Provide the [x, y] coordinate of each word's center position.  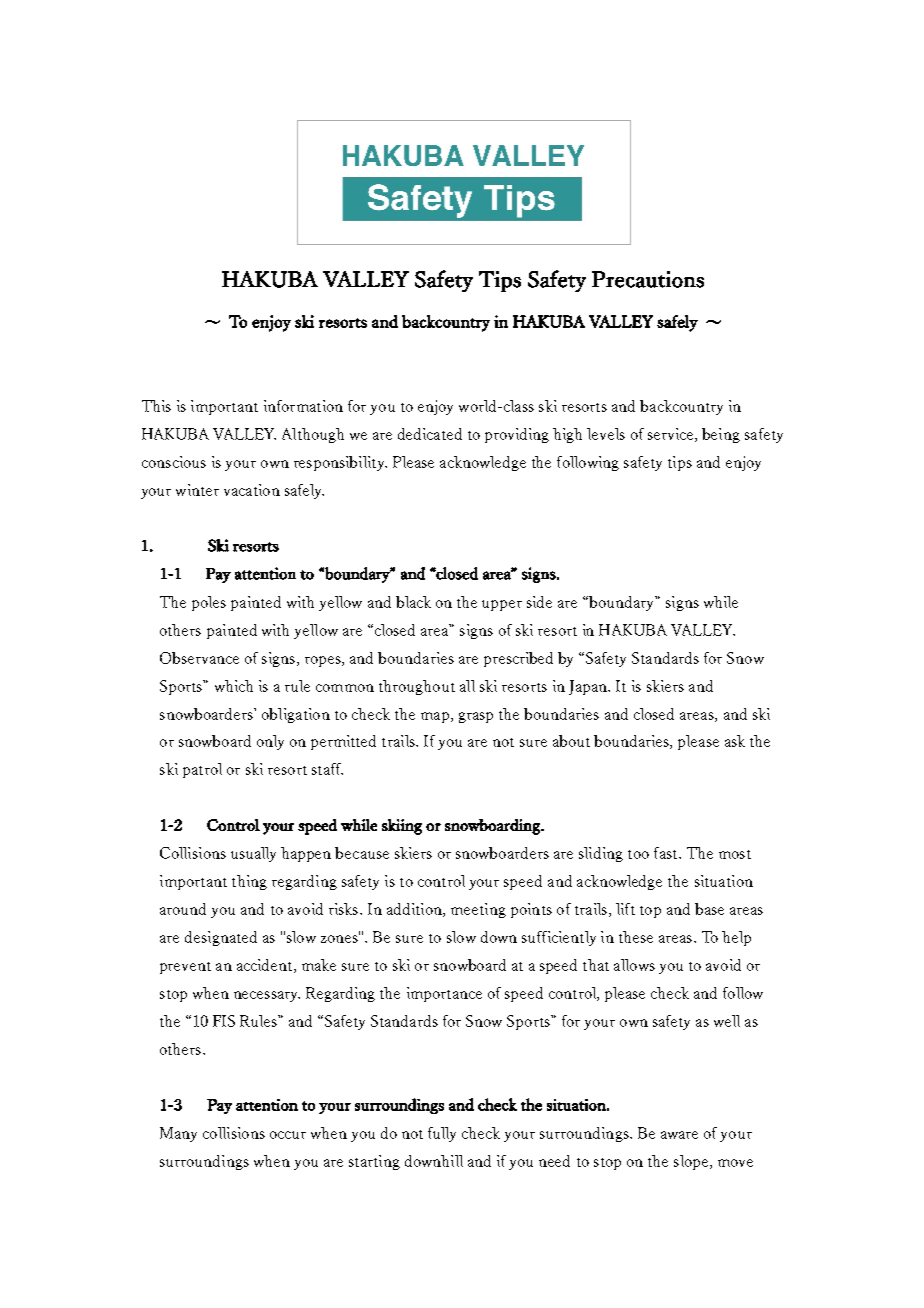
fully [442, 1134]
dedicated [430, 434]
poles [209, 603]
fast [667, 853]
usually [253, 854]
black [413, 602]
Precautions [648, 279]
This [156, 406]
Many [178, 1134]
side [539, 602]
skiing [402, 827]
